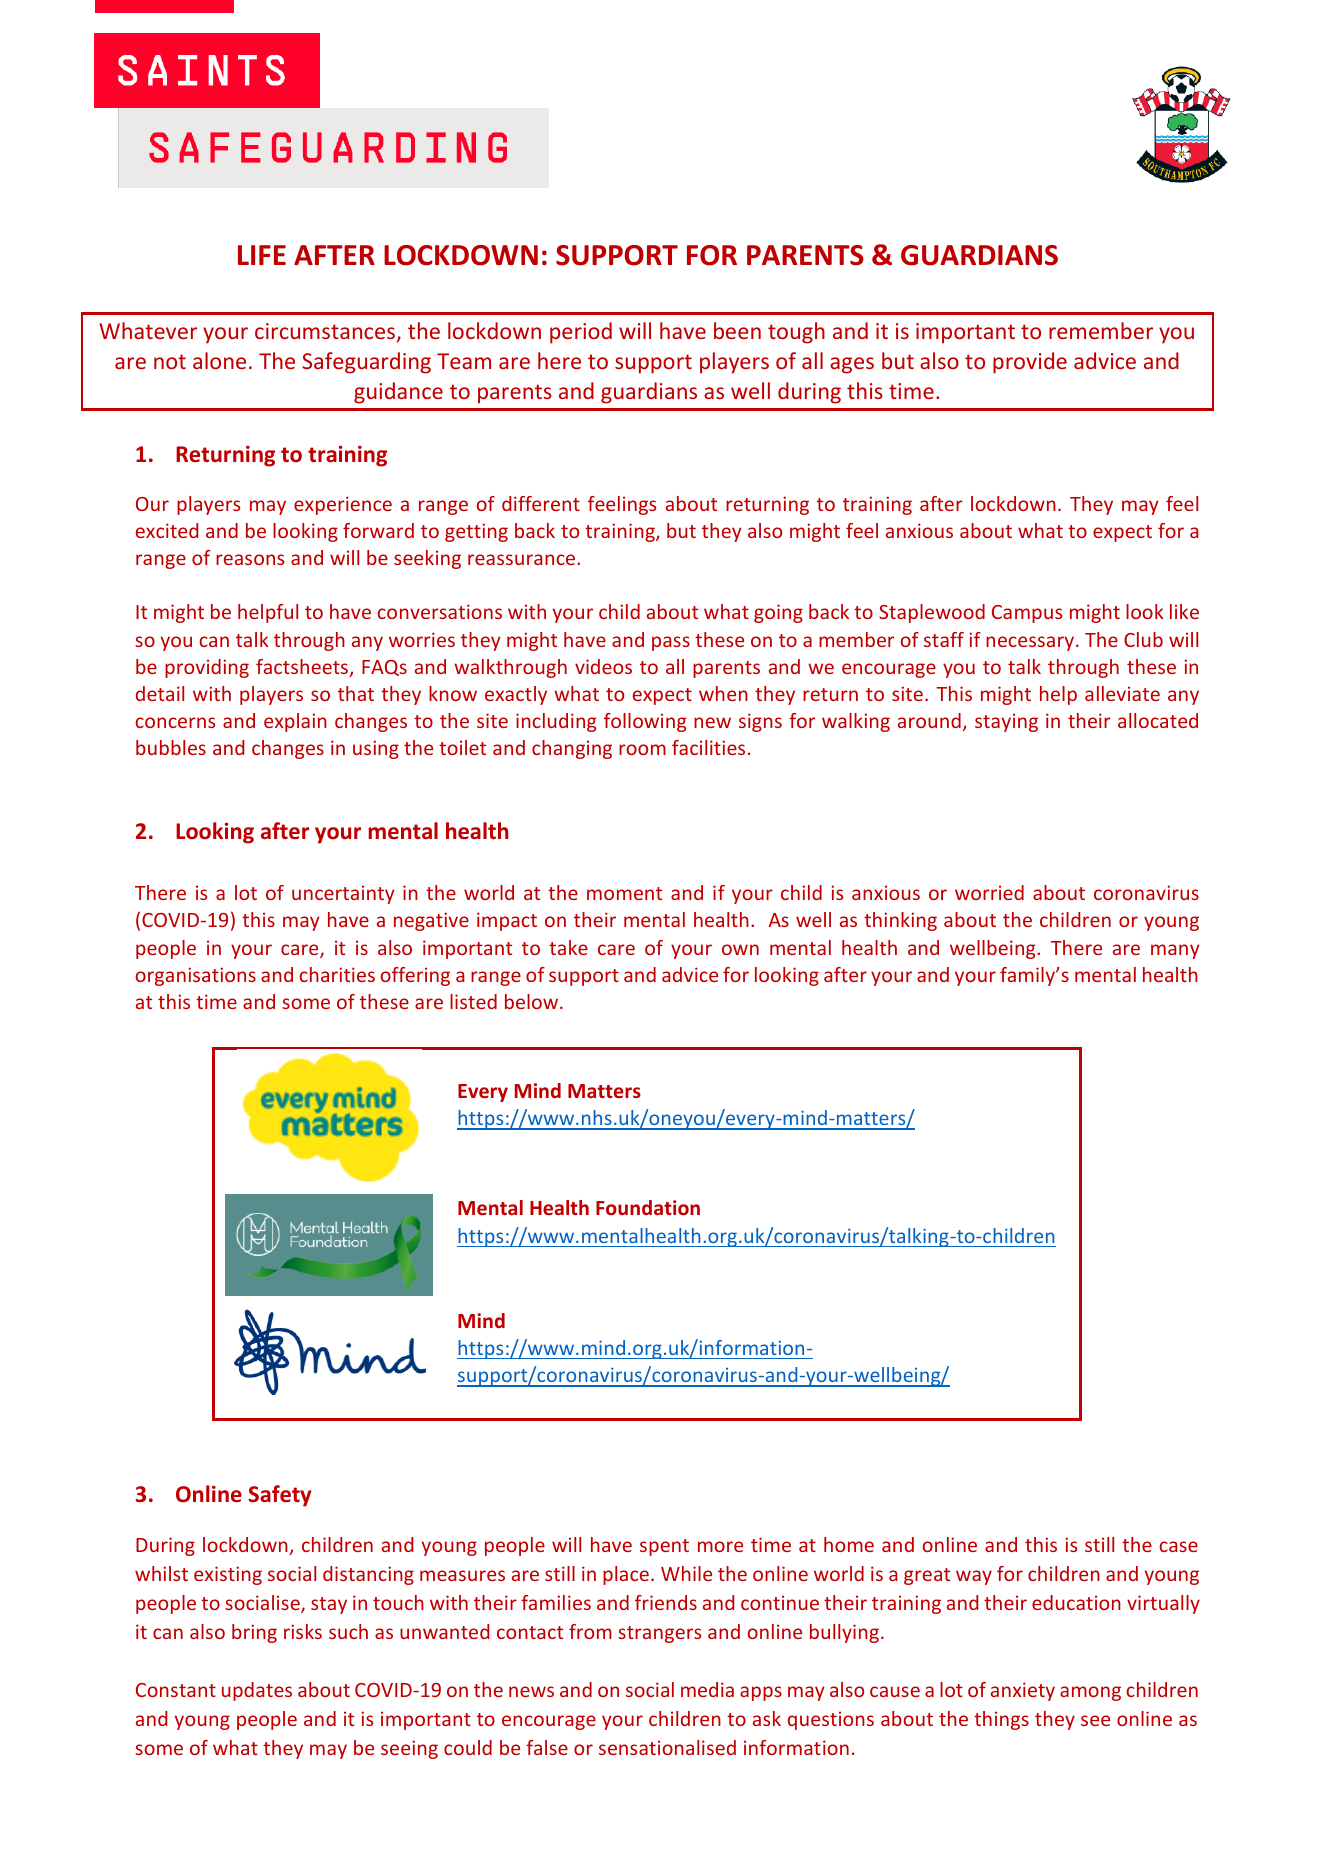  What do you see at coordinates (280, 1496) in the page?
I see `Safety` at bounding box center [280, 1496].
